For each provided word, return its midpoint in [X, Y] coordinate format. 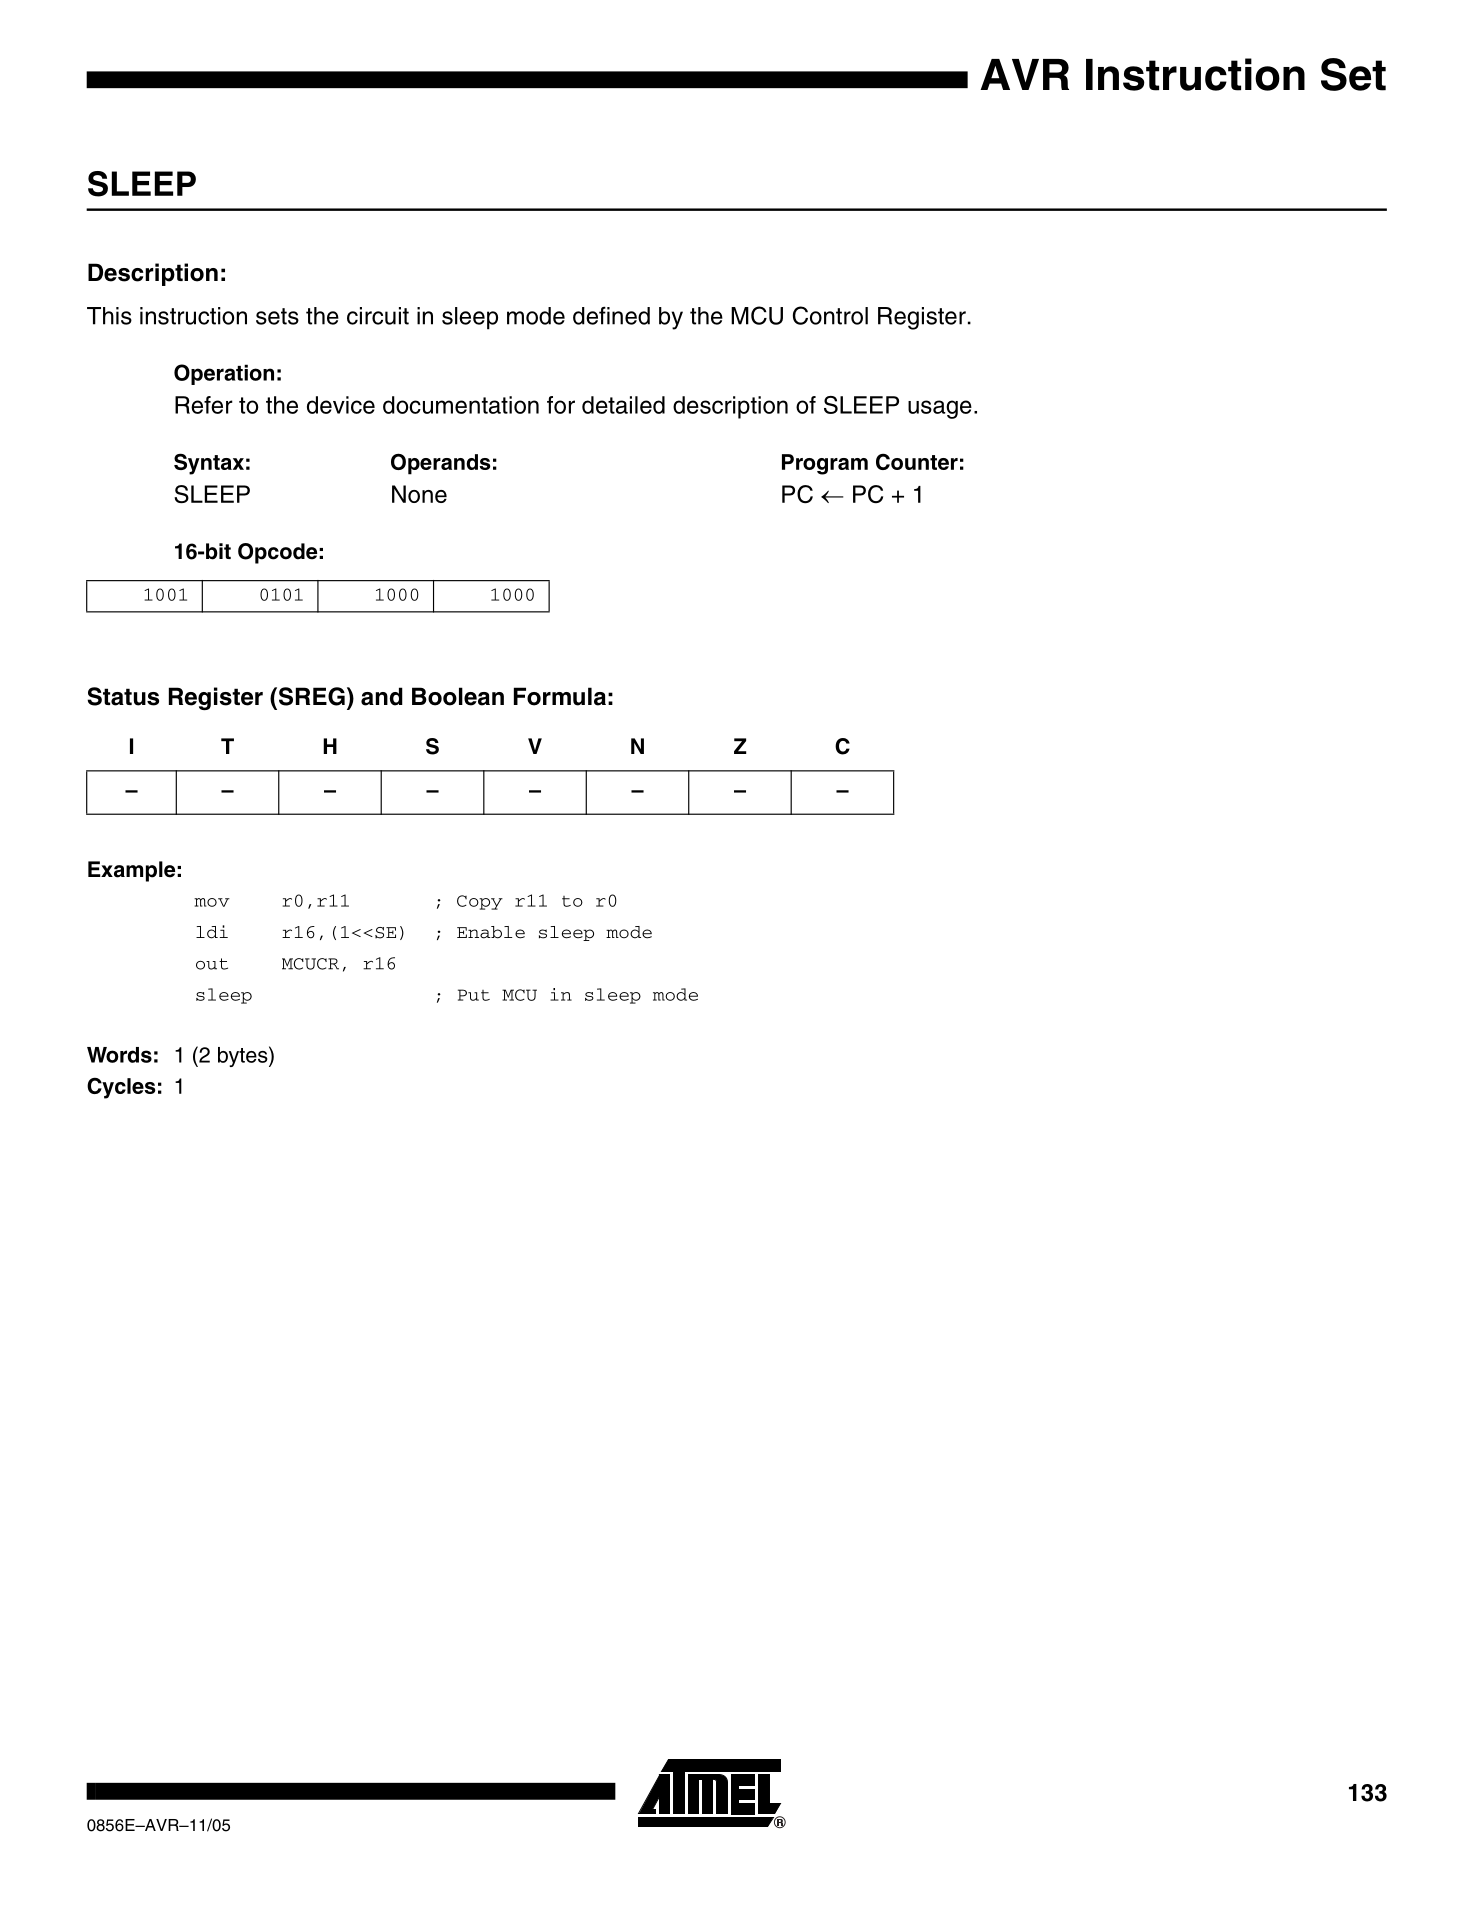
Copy [480, 902]
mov [212, 902]
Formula [560, 696]
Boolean [458, 696]
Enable [491, 932]
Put [474, 995]
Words [119, 1055]
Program [825, 464]
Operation [224, 374]
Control [830, 315]
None [419, 494]
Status [123, 696]
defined [611, 315]
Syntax [209, 464]
